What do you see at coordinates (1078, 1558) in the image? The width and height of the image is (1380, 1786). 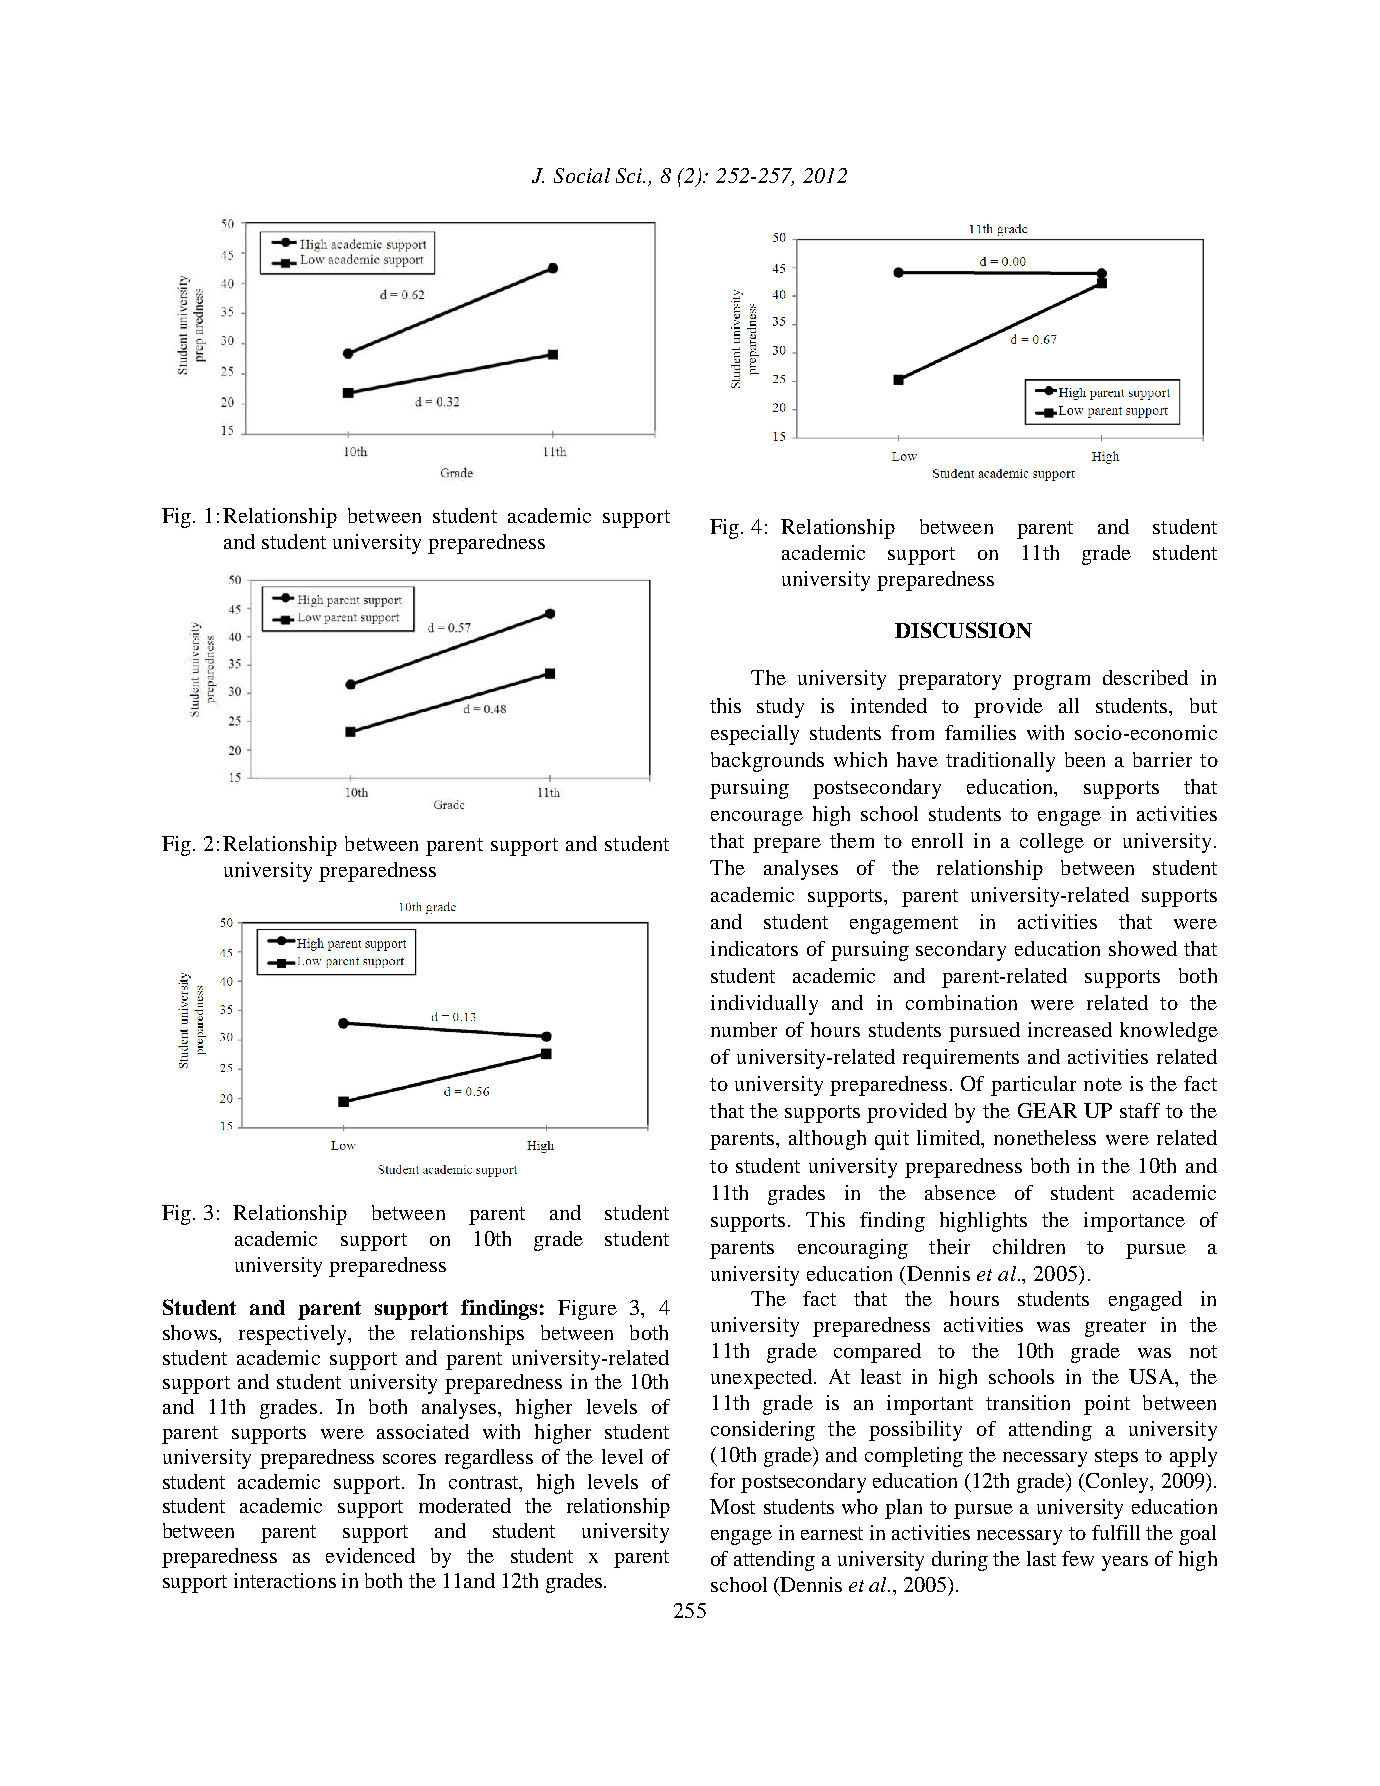 I see `few` at bounding box center [1078, 1558].
